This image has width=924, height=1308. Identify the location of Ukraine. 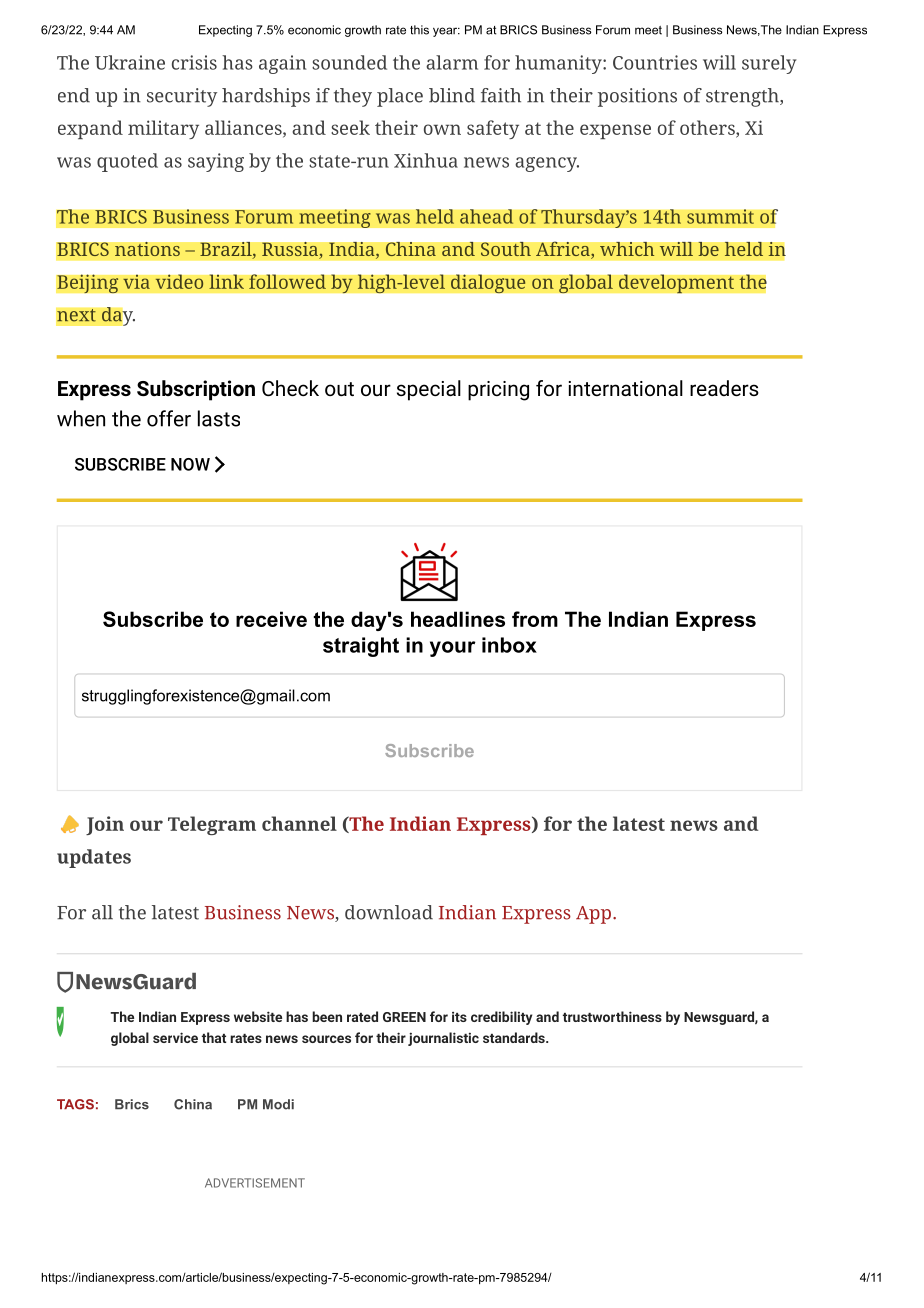
(130, 62).
